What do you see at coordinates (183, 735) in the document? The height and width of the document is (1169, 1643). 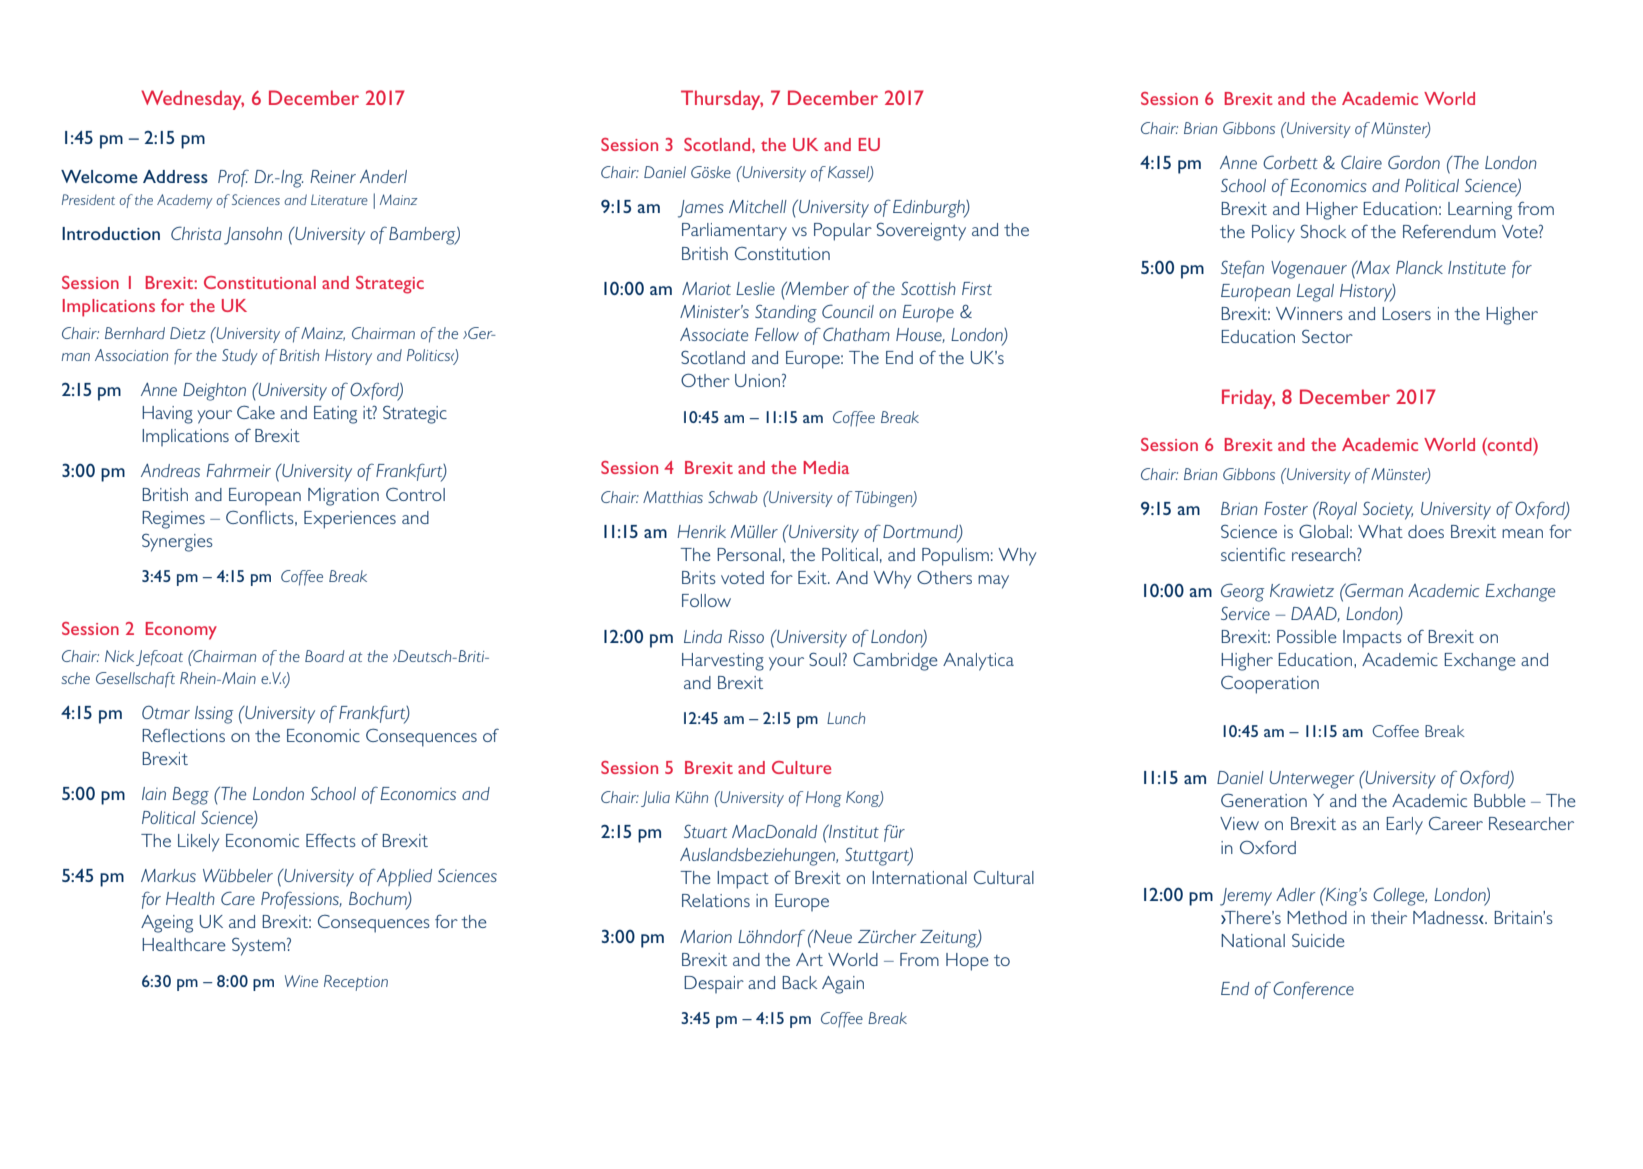 I see `Reflections` at bounding box center [183, 735].
